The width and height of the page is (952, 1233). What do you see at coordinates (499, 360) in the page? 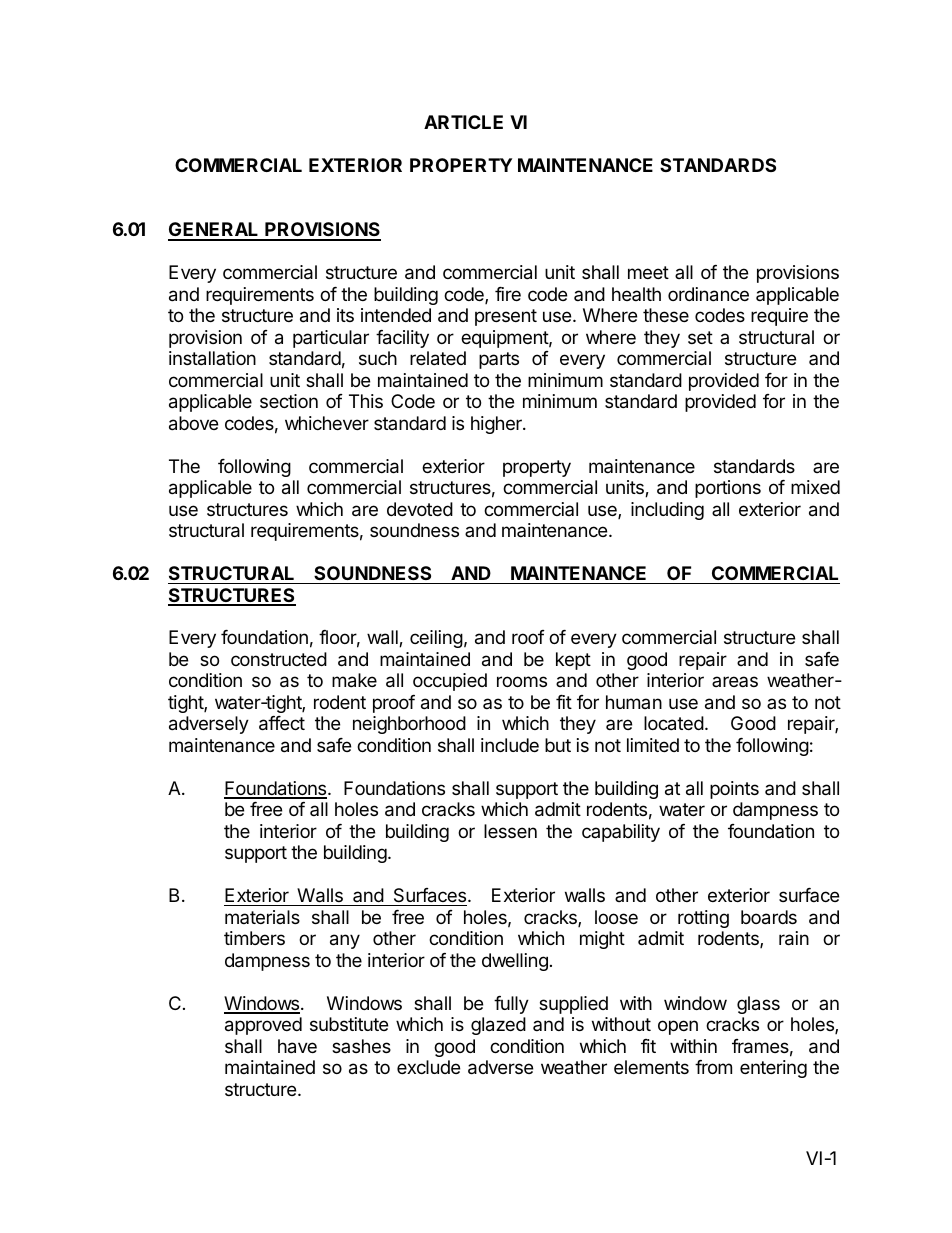
I see `parts` at bounding box center [499, 360].
